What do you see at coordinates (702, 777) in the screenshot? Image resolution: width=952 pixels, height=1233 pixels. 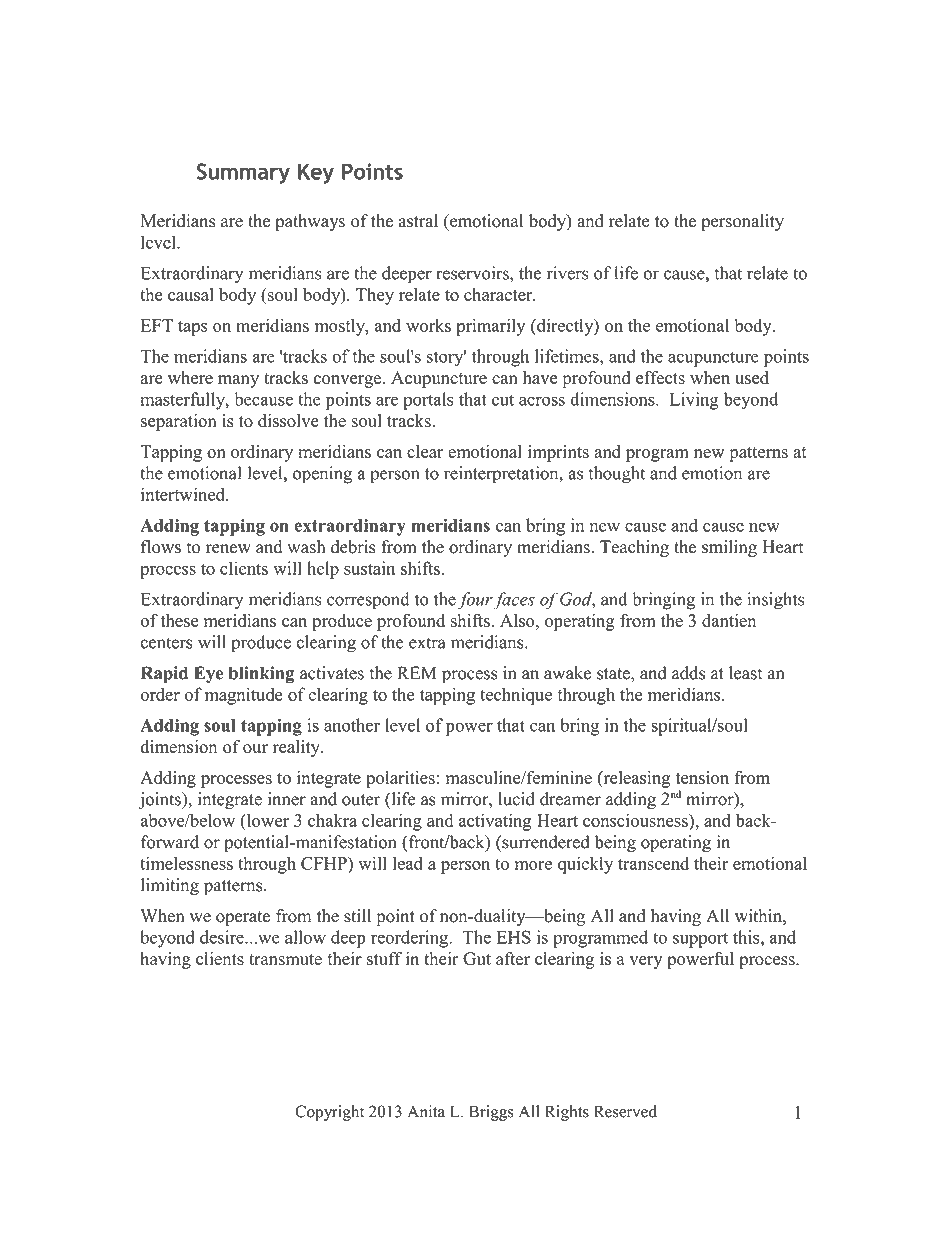 I see `tension` at bounding box center [702, 777].
